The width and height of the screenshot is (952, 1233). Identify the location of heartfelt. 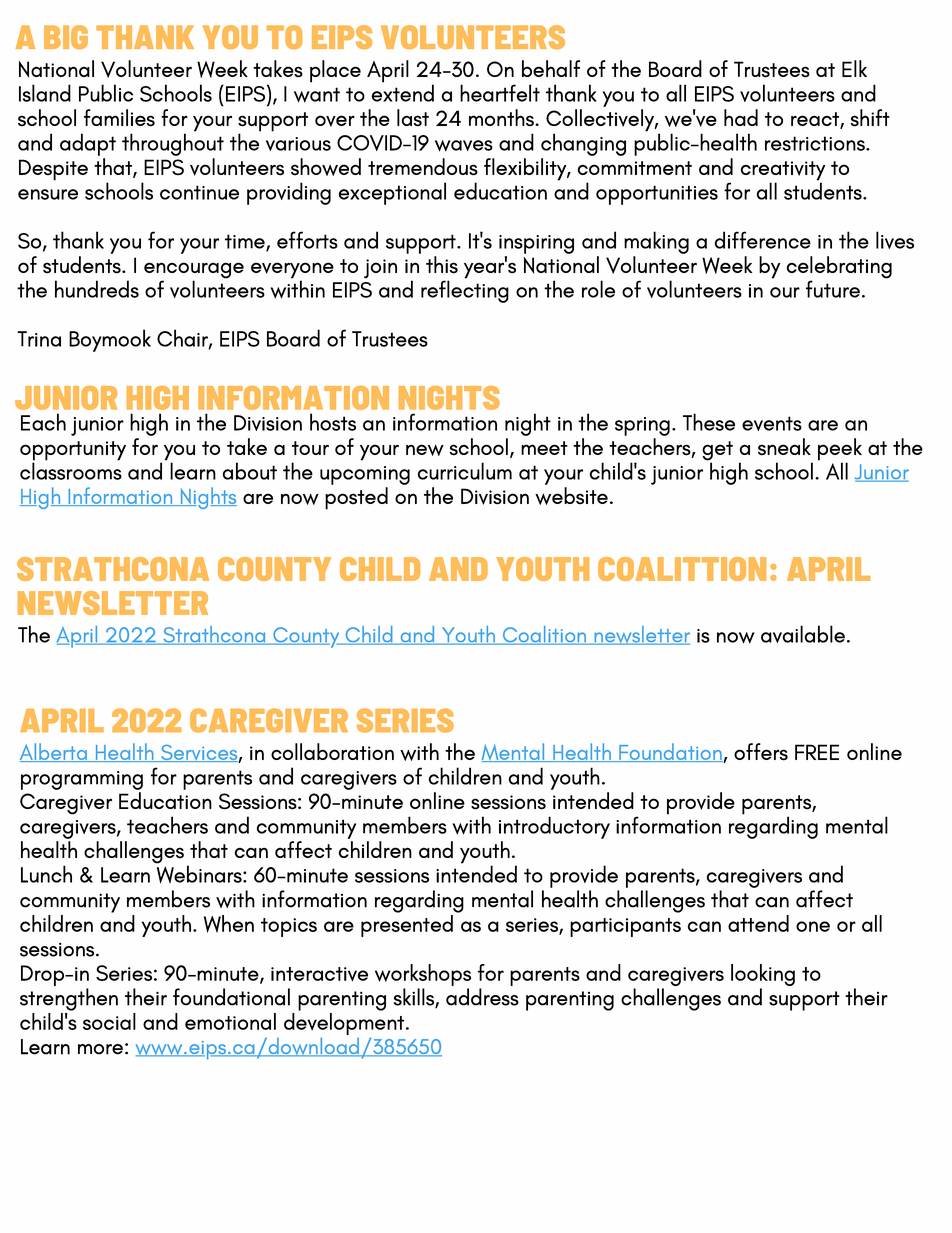
(500, 93).
